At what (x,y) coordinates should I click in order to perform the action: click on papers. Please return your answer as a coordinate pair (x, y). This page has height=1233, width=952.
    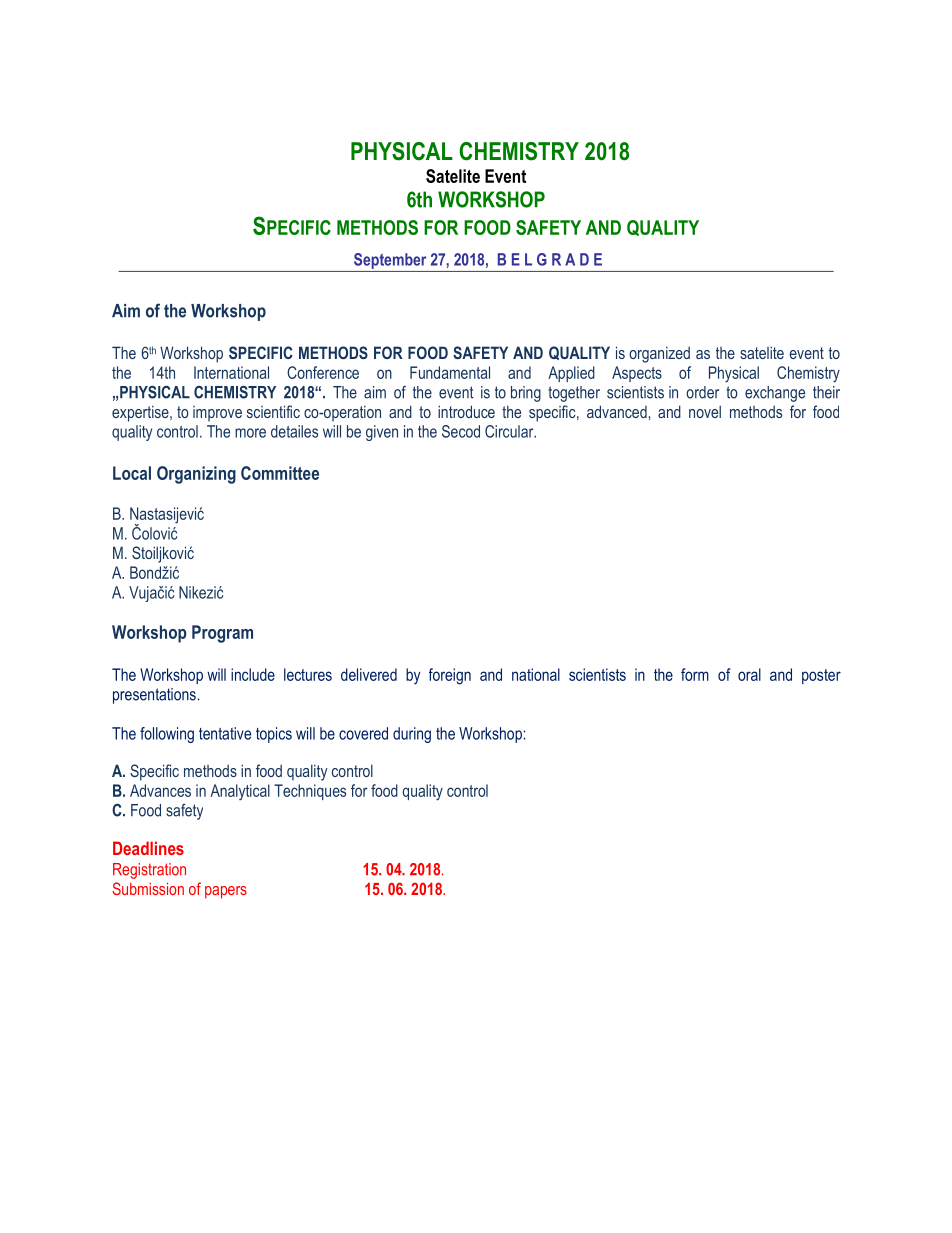
    Looking at the image, I should click on (226, 892).
